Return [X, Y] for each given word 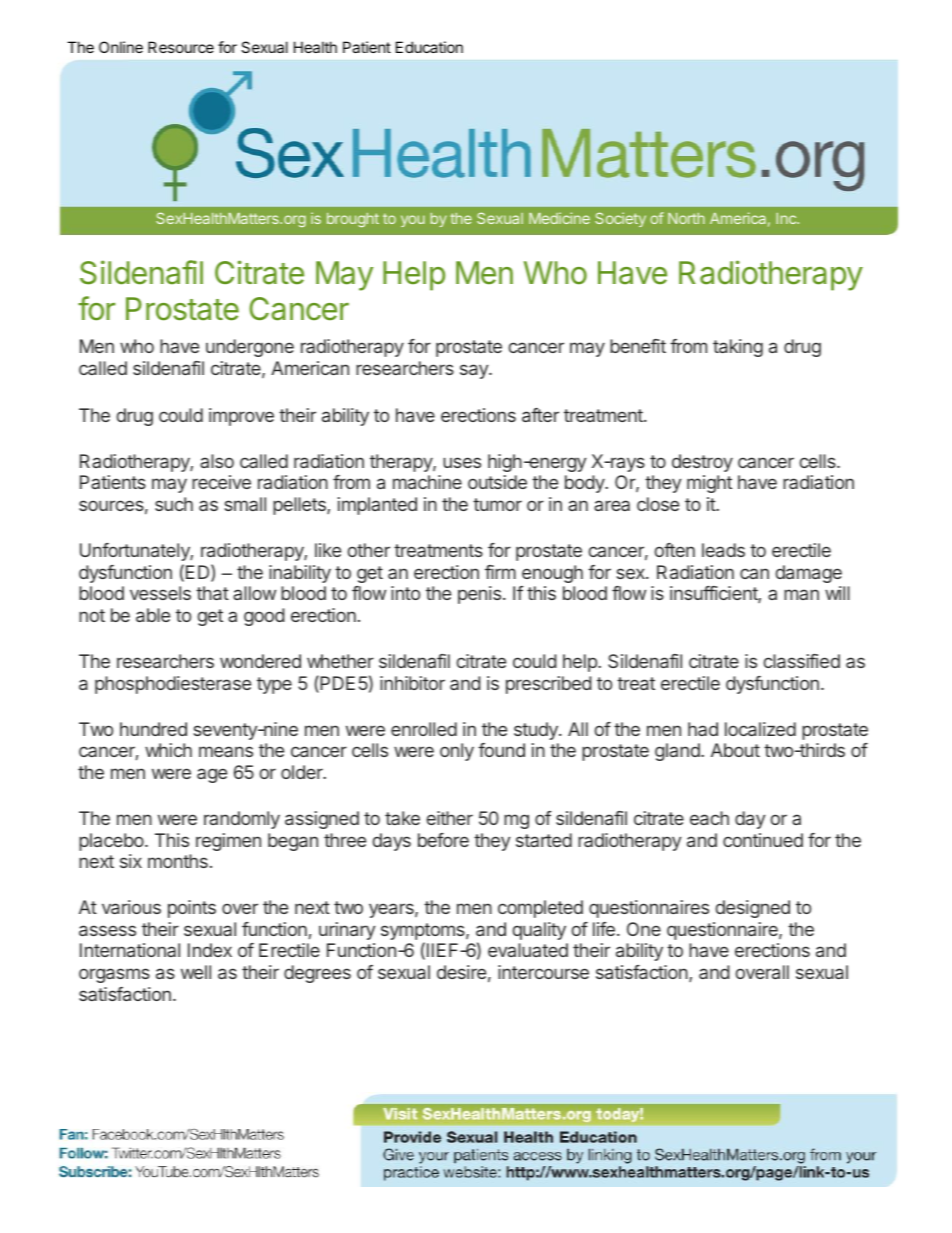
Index [210, 950]
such [174, 504]
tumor [497, 504]
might [709, 484]
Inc [787, 218]
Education [429, 47]
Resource [181, 47]
